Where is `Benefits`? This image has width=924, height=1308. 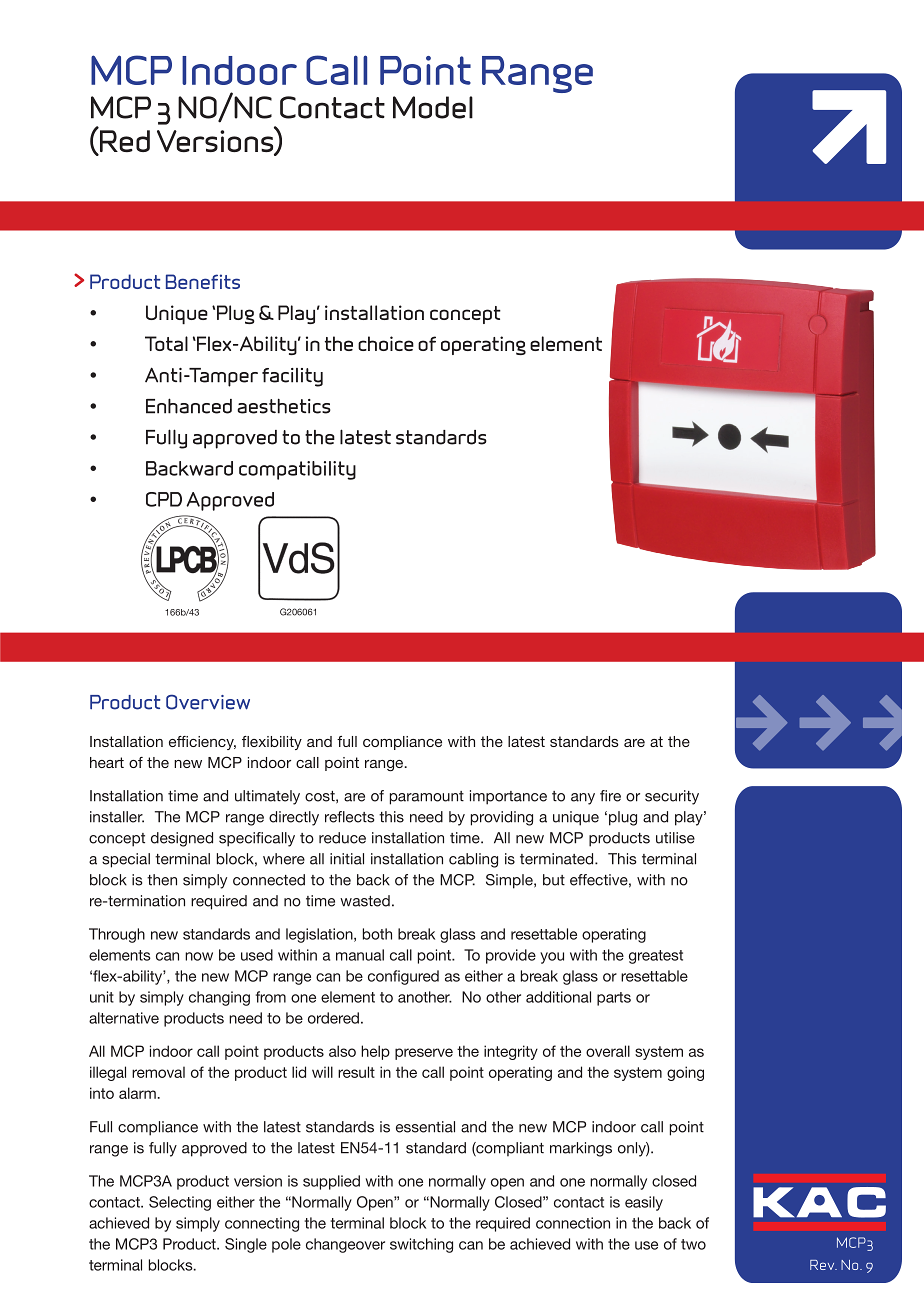 Benefits is located at coordinates (203, 281).
